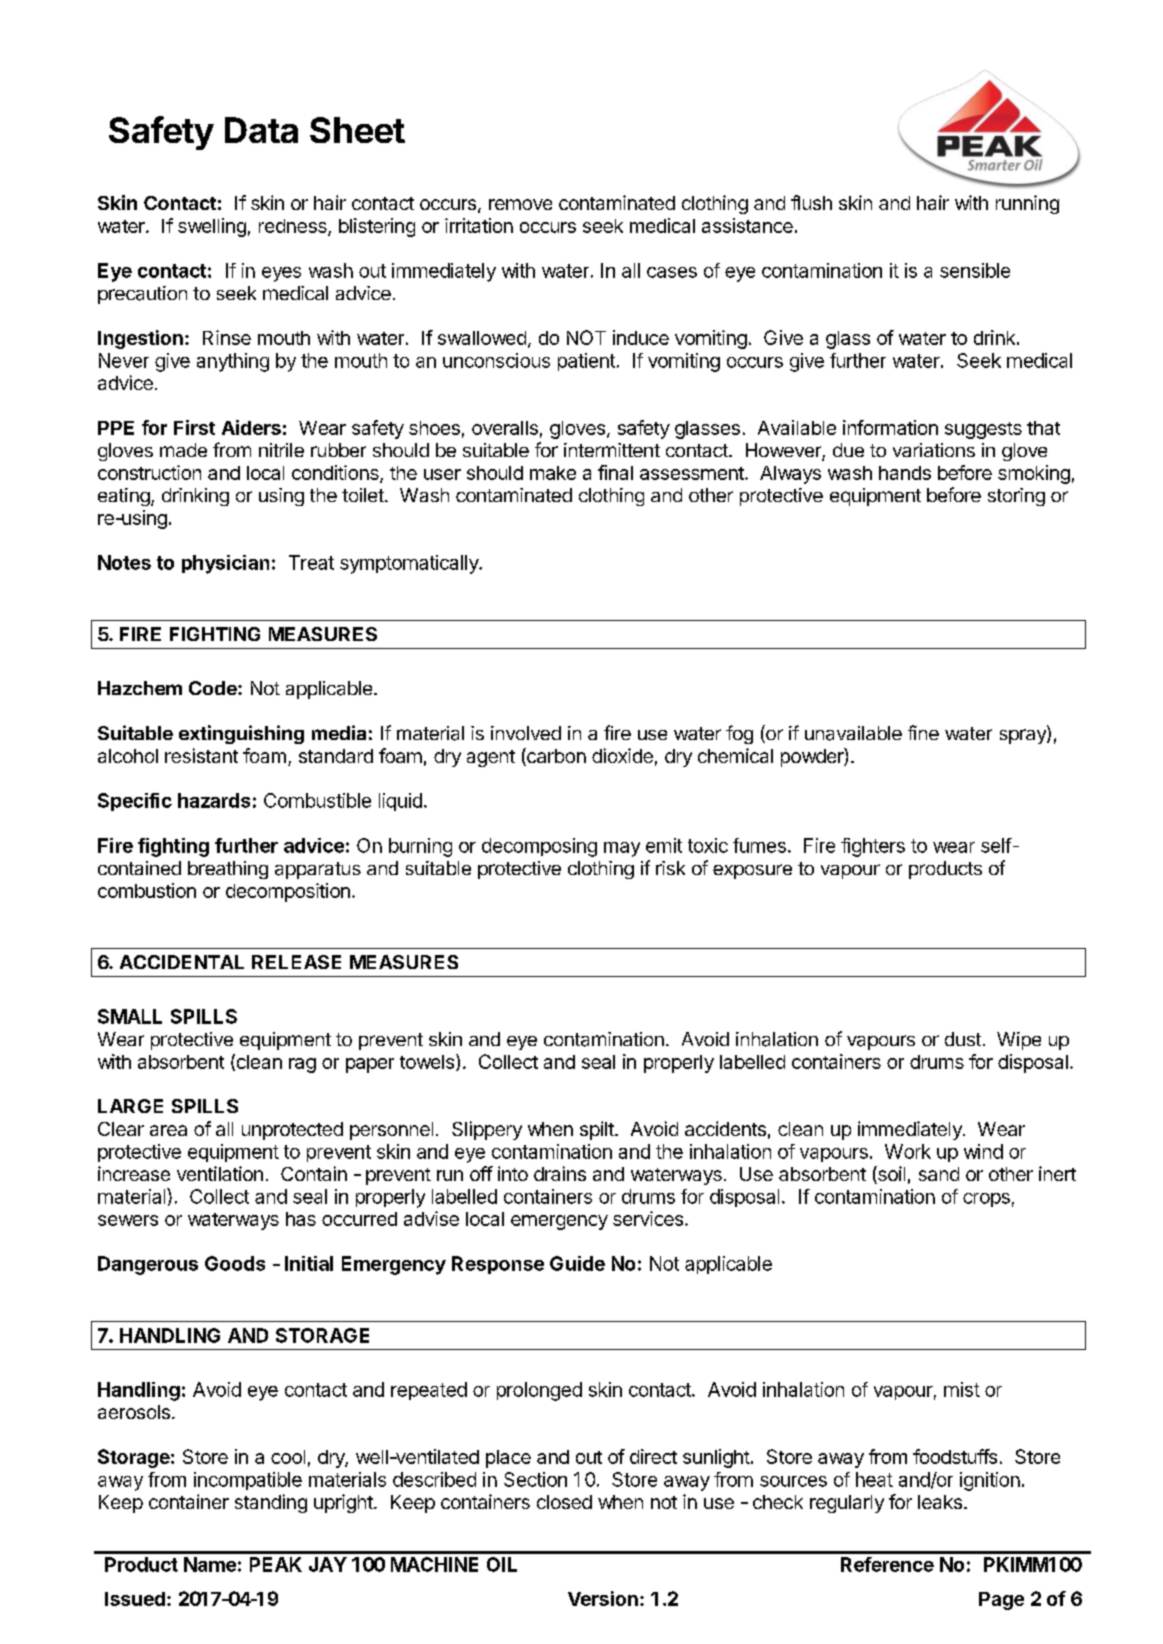 This screenshot has width=1163, height=1644. What do you see at coordinates (210, 1564) in the screenshot?
I see `Name` at bounding box center [210, 1564].
